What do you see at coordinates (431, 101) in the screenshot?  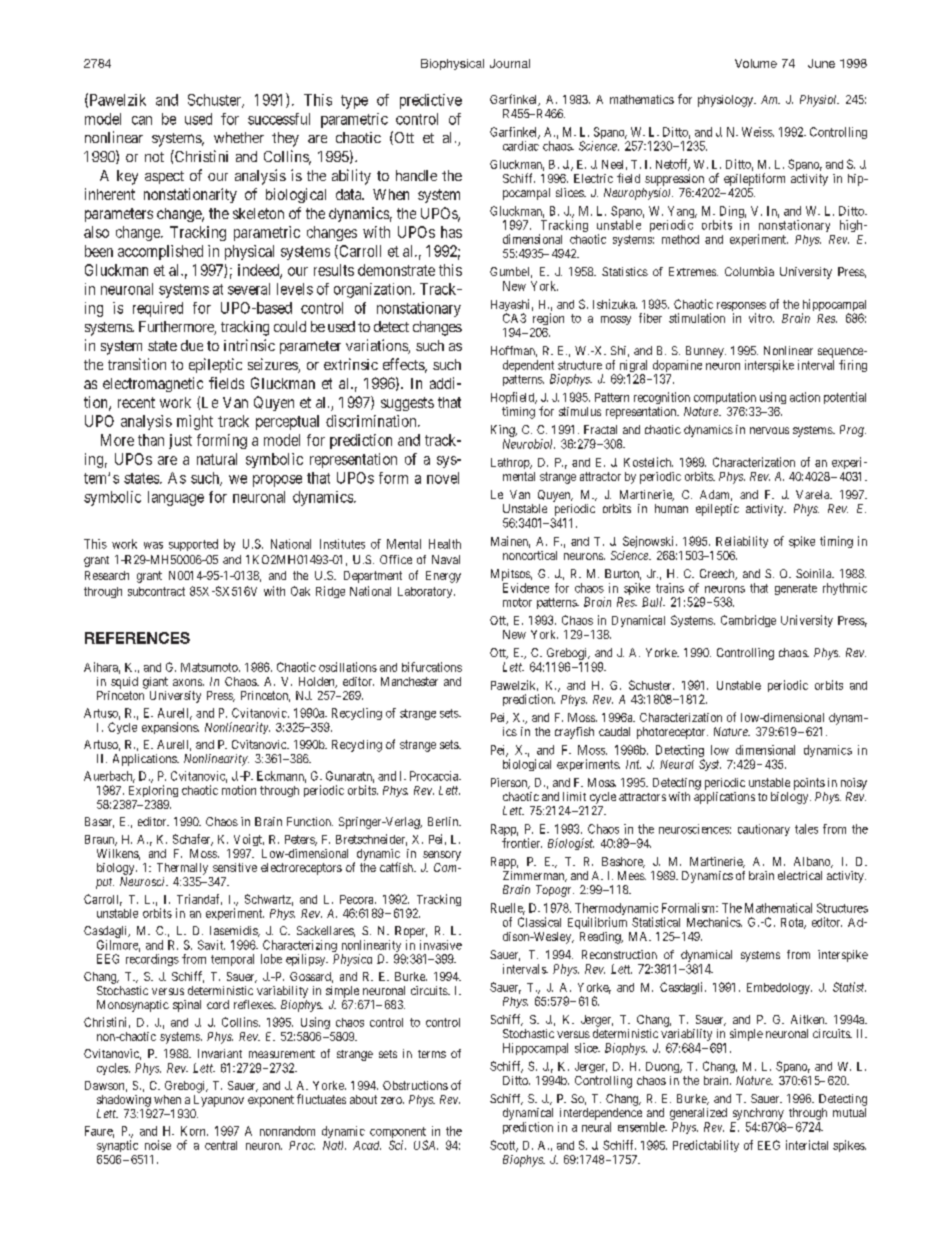 I see `predictive` at bounding box center [431, 101].
